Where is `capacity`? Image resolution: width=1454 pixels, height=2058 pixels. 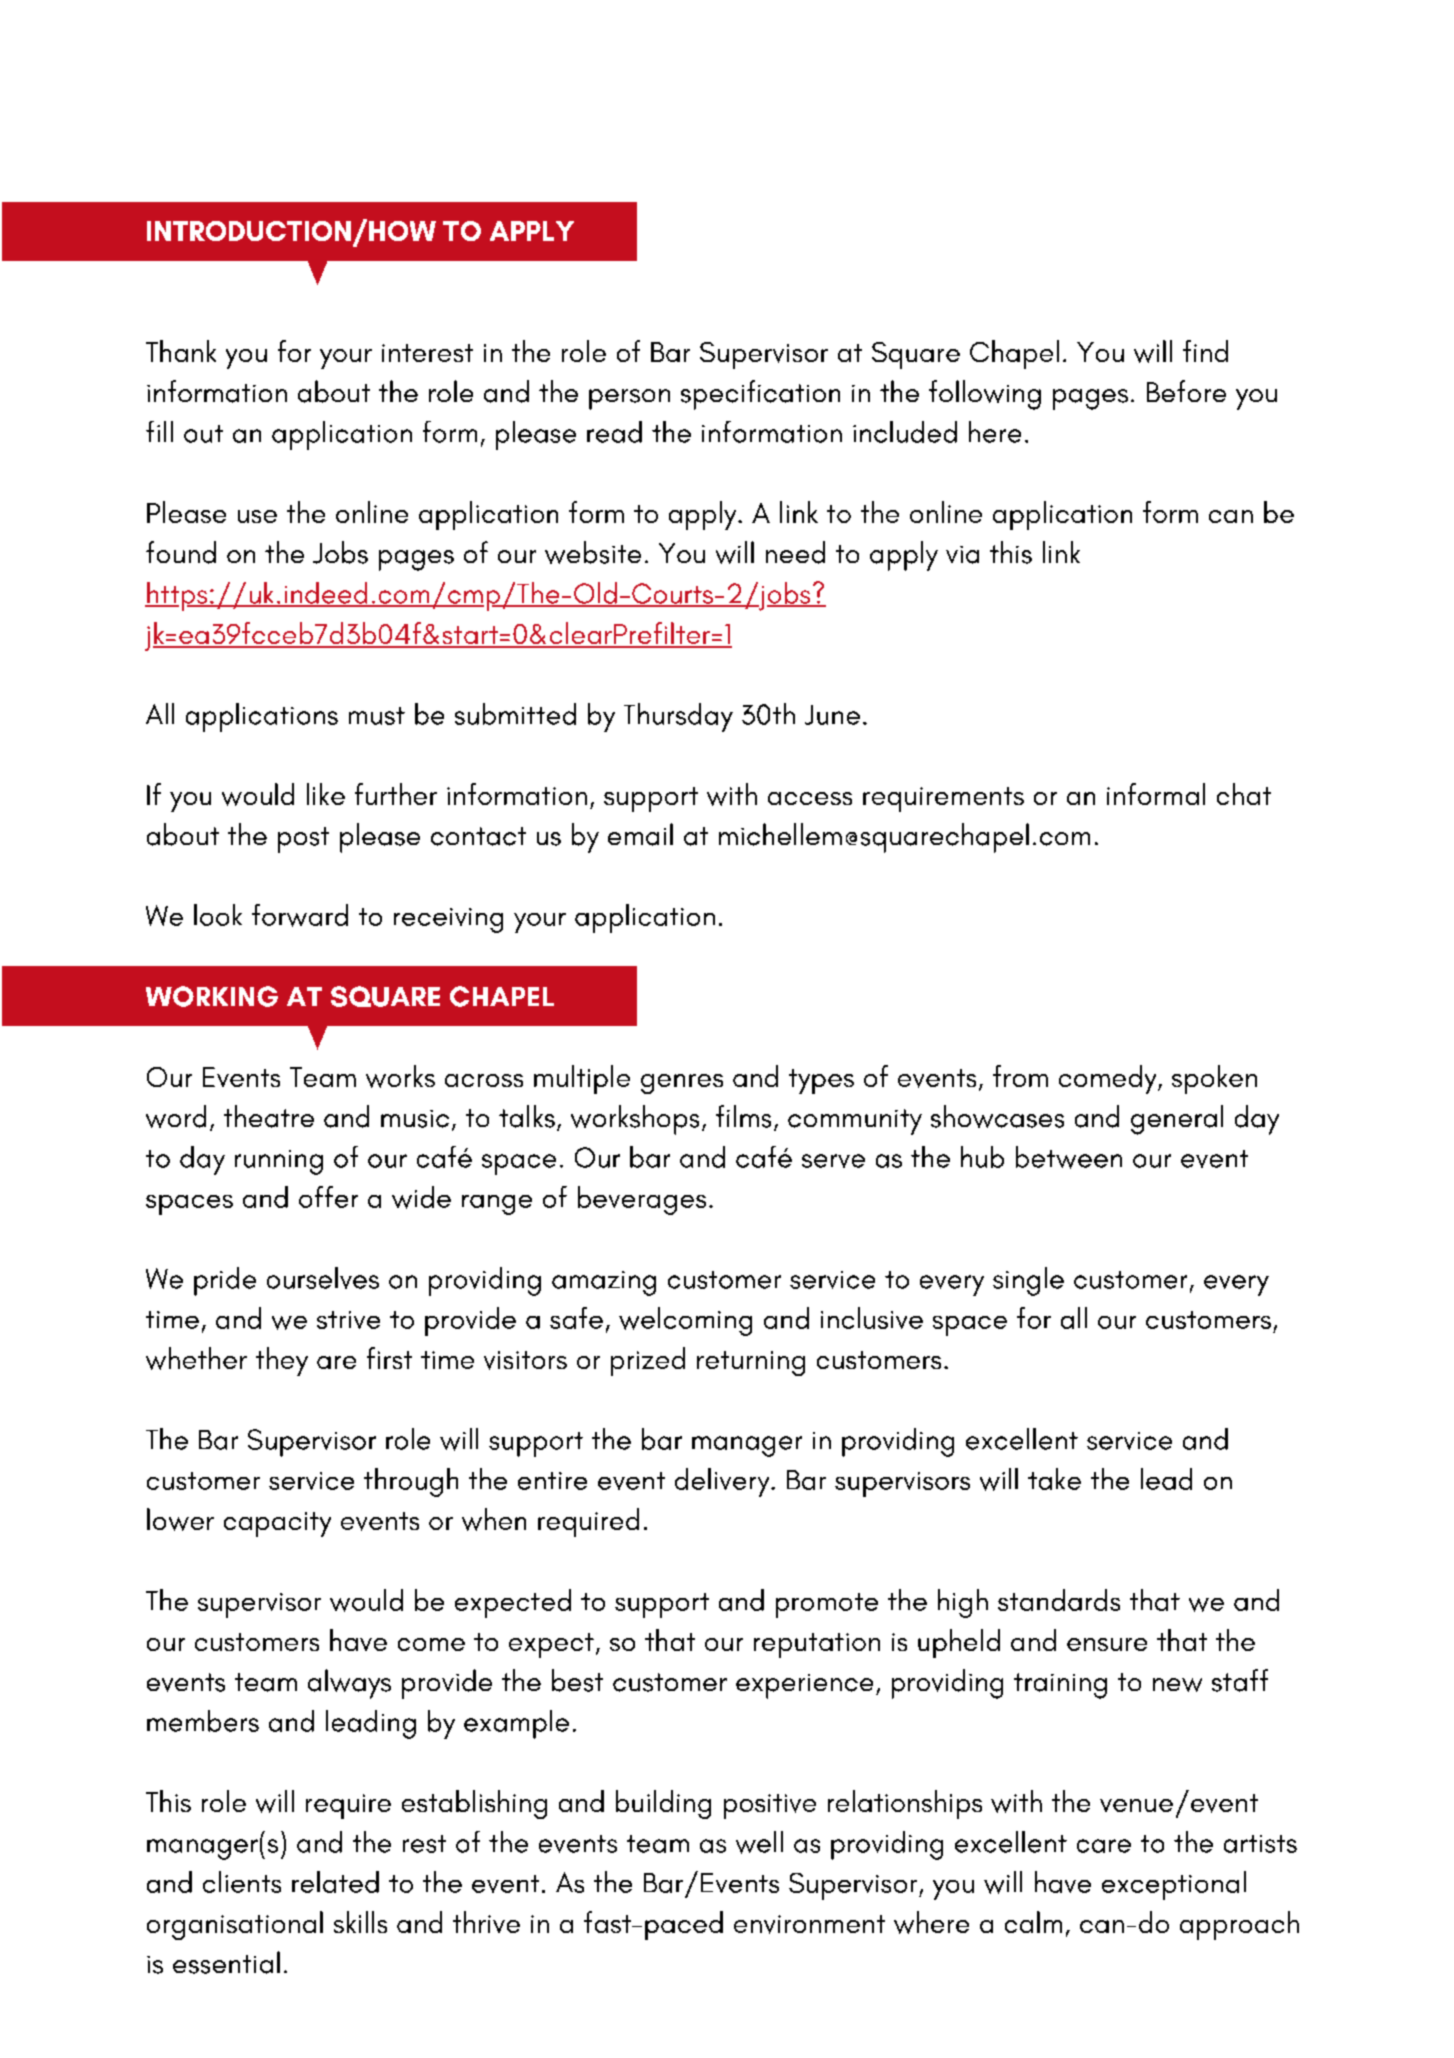
capacity is located at coordinates (277, 1524).
